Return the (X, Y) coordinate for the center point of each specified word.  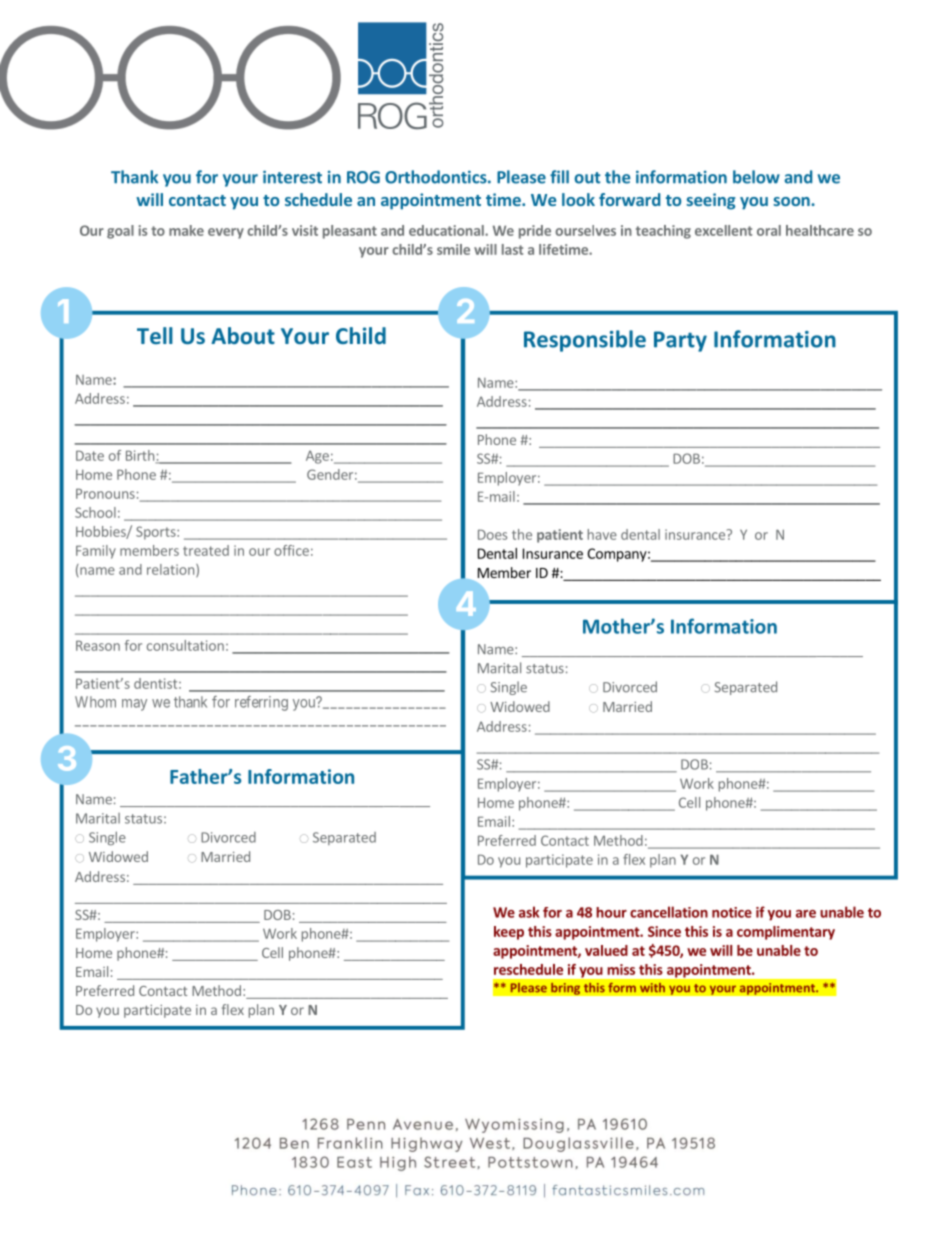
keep (509, 933)
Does (492, 534)
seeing (710, 201)
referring (261, 703)
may (134, 705)
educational (447, 230)
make (186, 230)
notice (732, 912)
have (602, 534)
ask (529, 912)
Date (90, 455)
